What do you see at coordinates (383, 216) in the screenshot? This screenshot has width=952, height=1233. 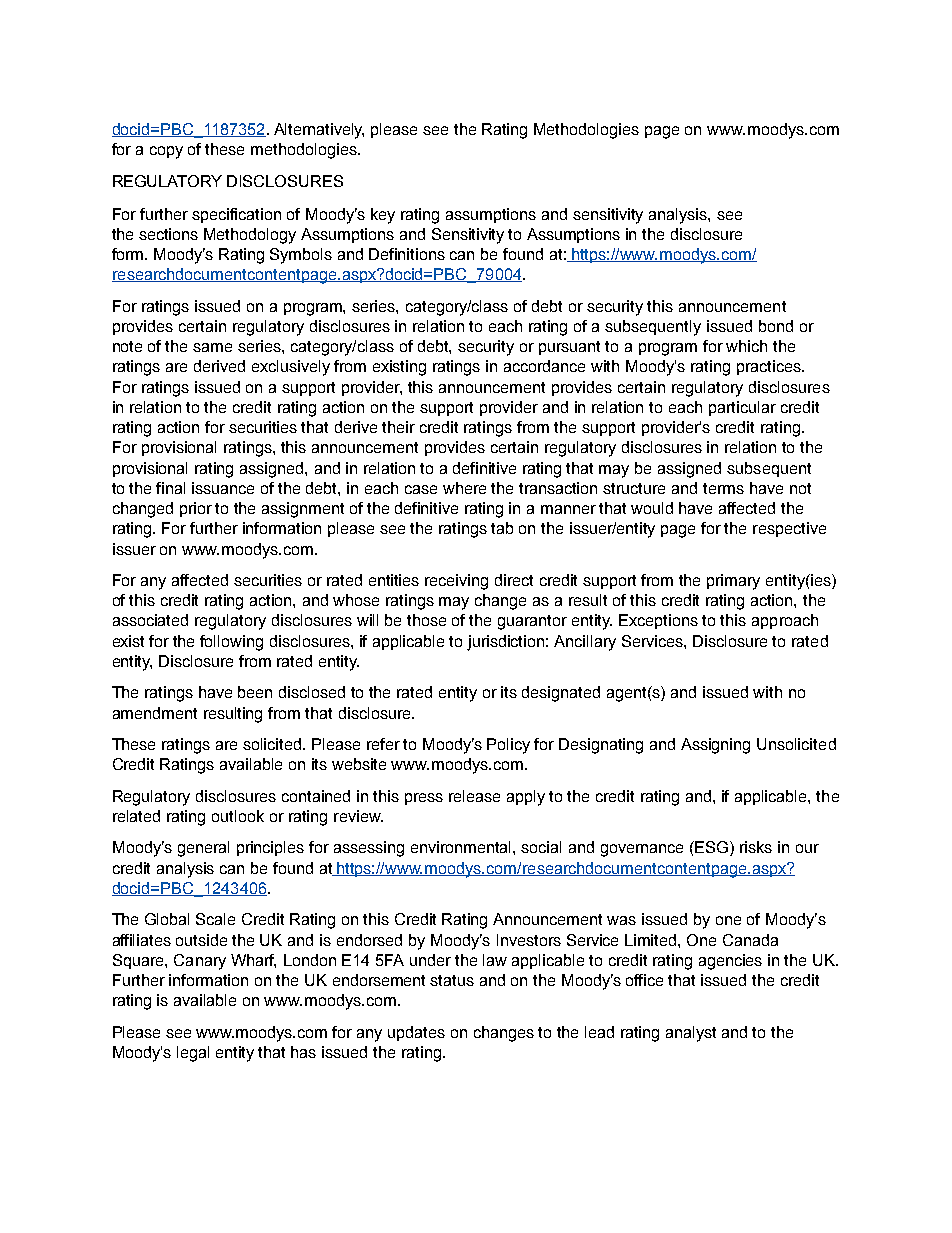 I see `key` at bounding box center [383, 216].
